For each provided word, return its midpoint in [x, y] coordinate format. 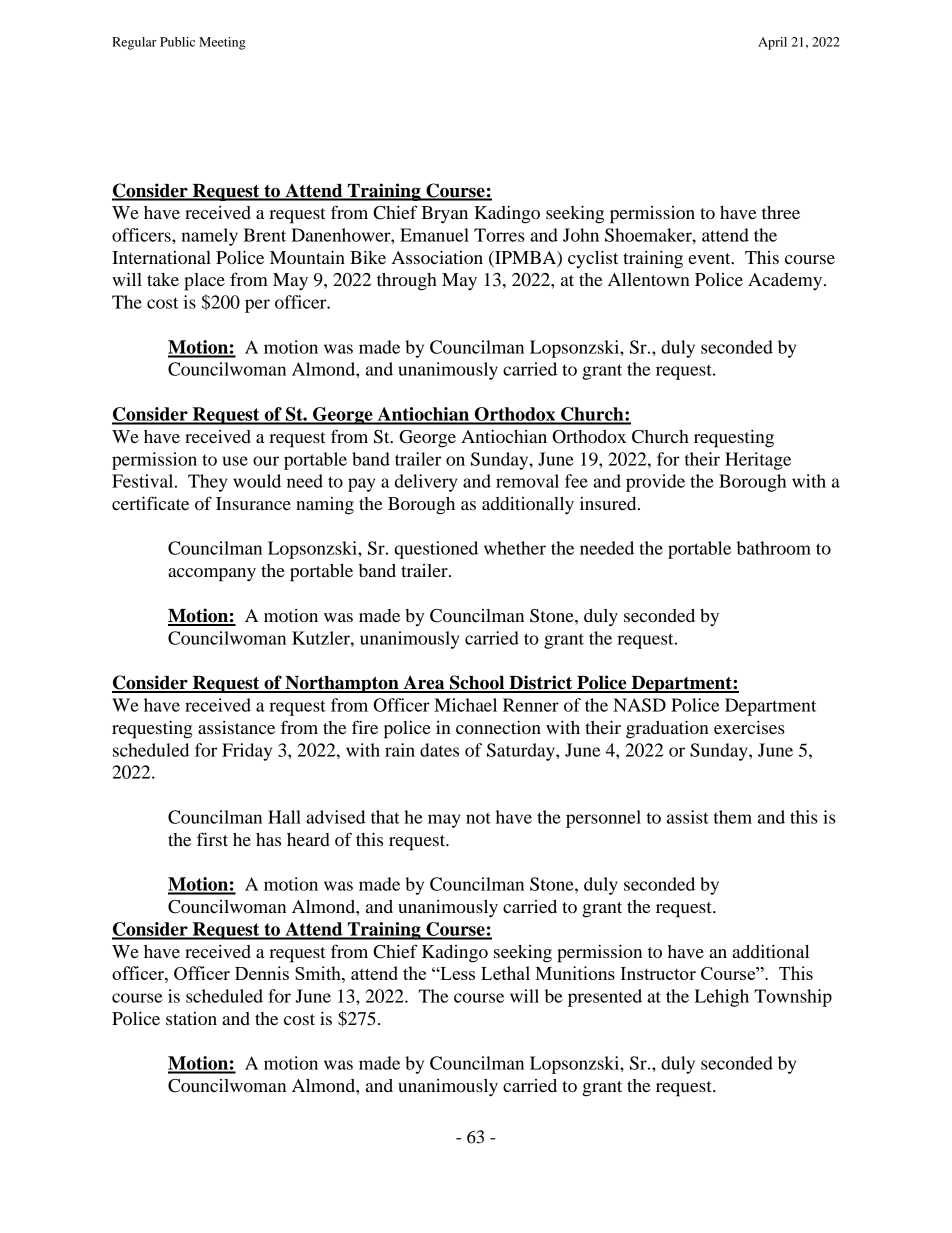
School [477, 683]
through [407, 282]
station [191, 1018]
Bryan [444, 215]
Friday [247, 752]
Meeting [222, 43]
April [772, 43]
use [235, 461]
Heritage [758, 461]
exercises [749, 727]
